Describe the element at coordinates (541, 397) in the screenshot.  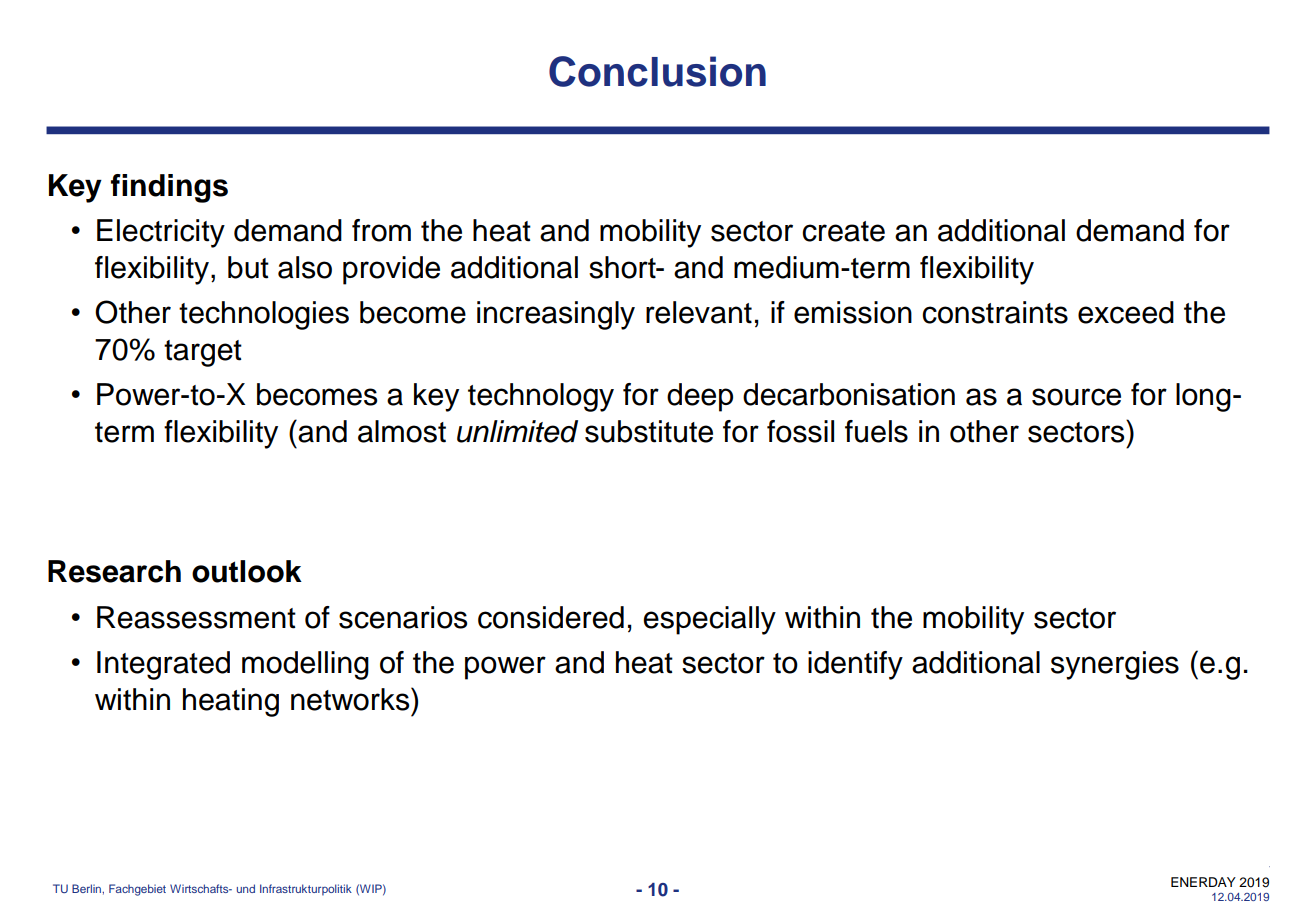
I see `technology` at that location.
